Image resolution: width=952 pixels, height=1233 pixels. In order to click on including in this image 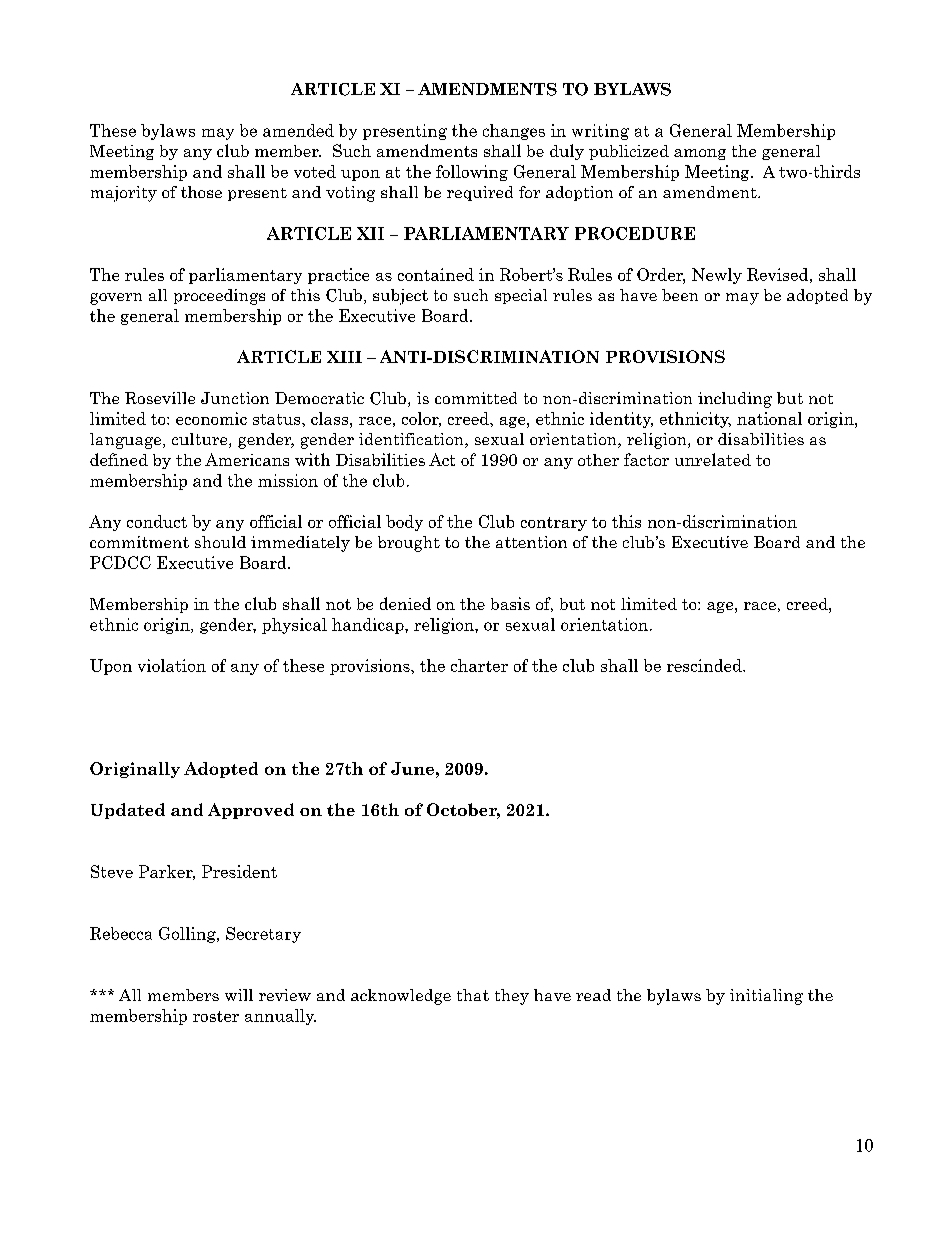, I will do `click(735, 400)`.
